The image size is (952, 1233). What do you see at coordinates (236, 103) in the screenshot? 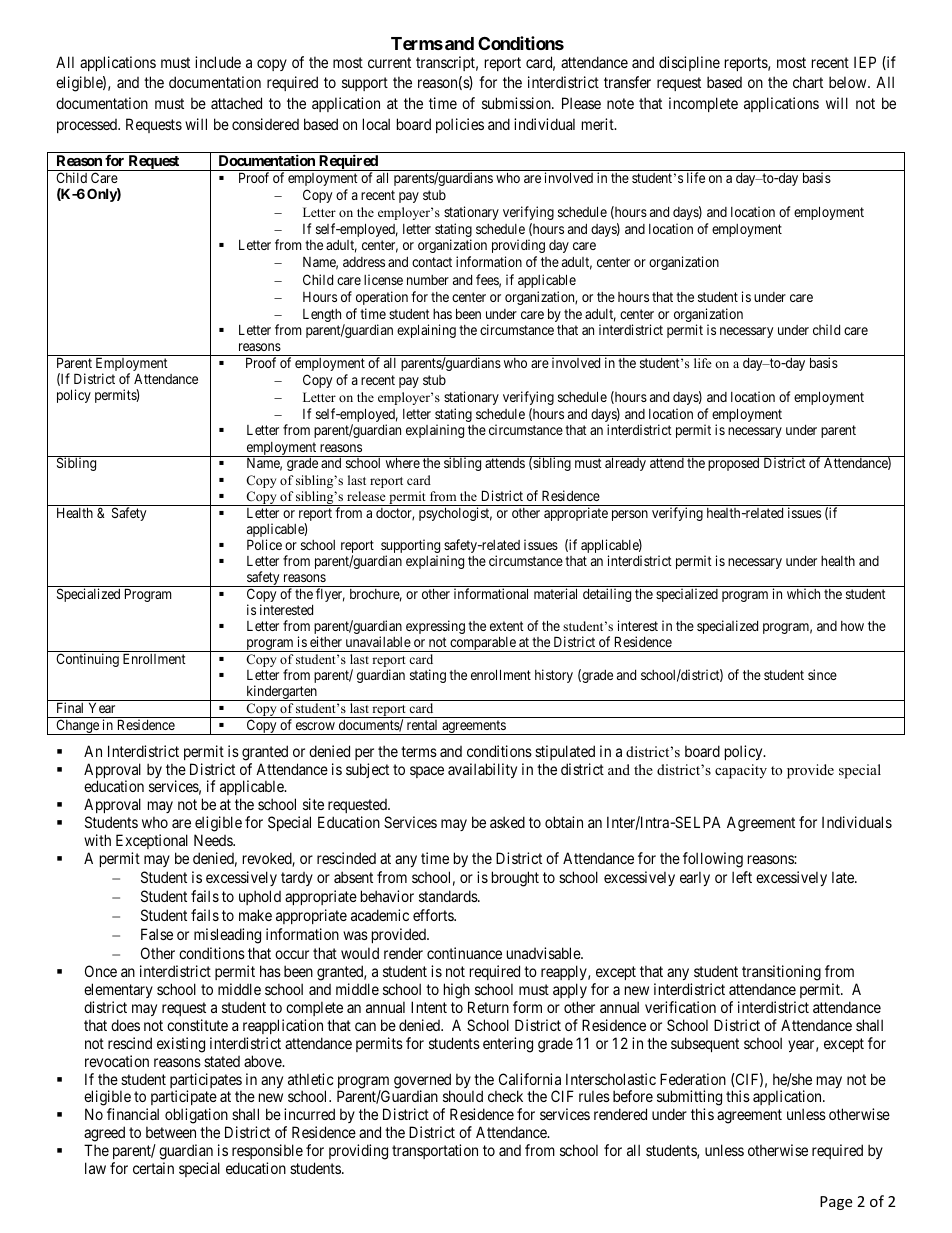
I see `attached` at bounding box center [236, 103].
